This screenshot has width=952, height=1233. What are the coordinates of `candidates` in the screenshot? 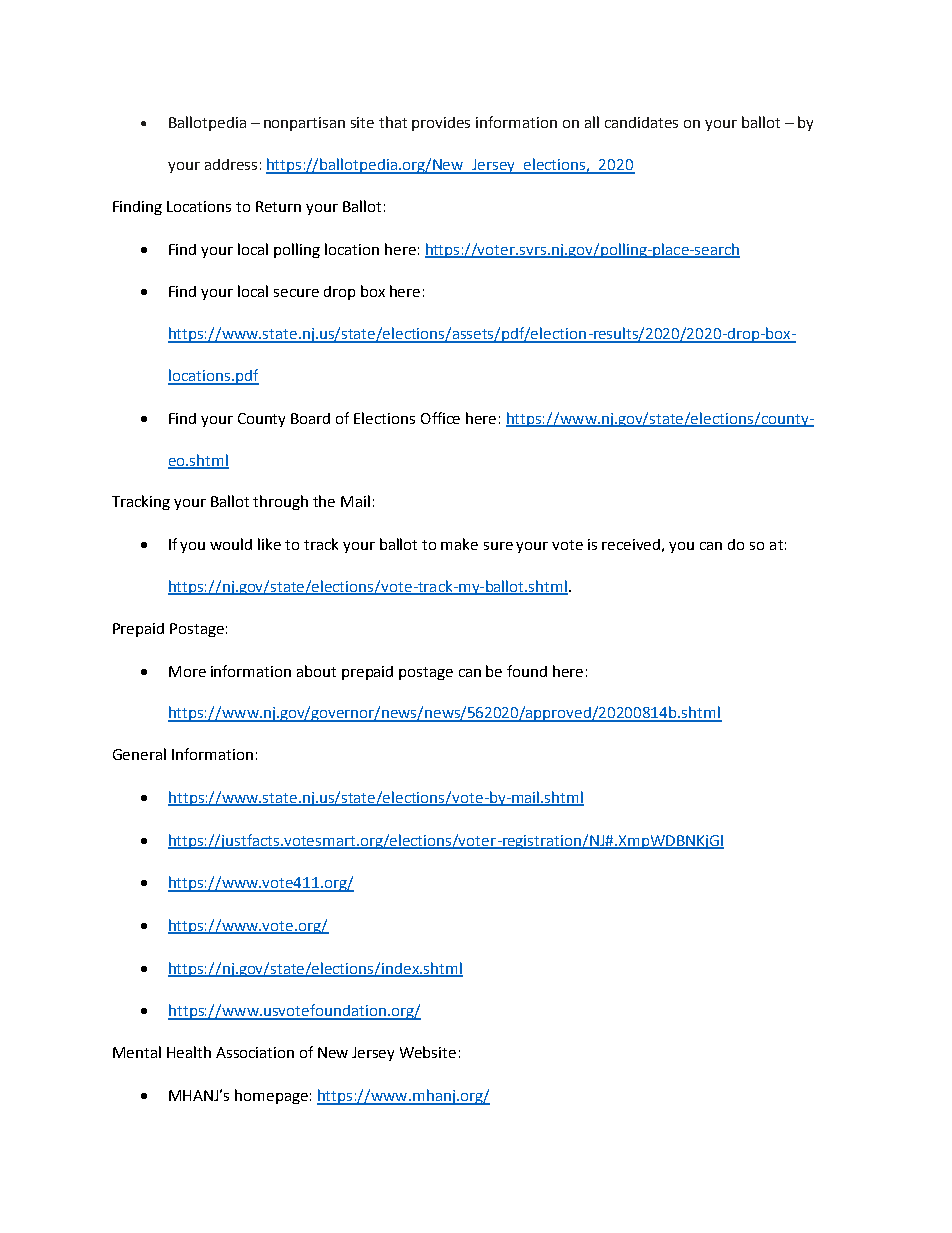 It's located at (641, 122).
